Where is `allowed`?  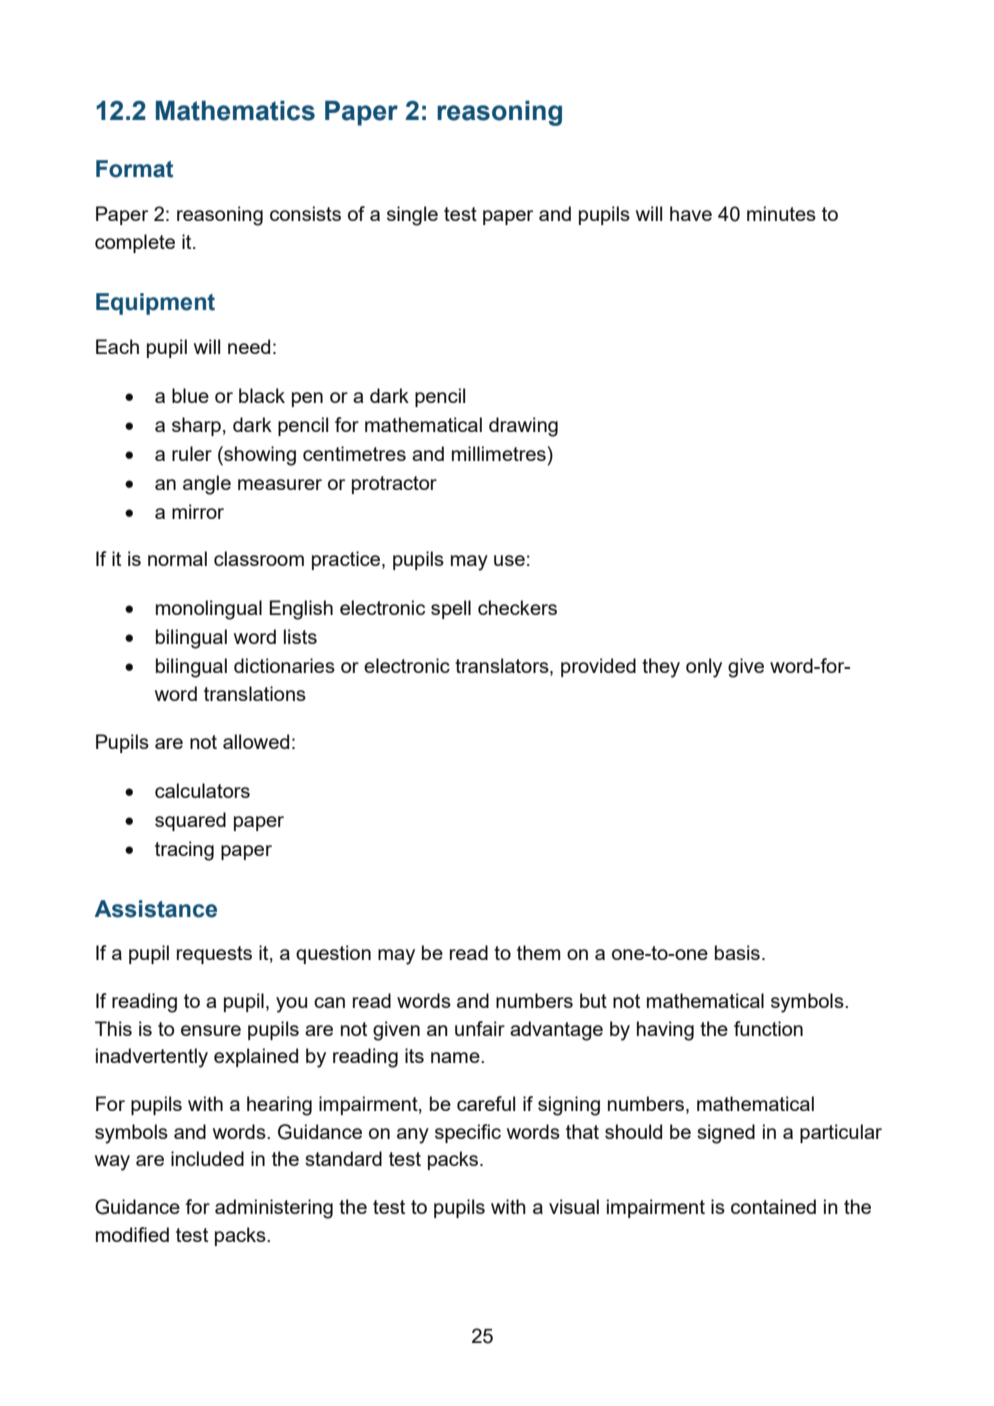 allowed is located at coordinates (256, 741).
